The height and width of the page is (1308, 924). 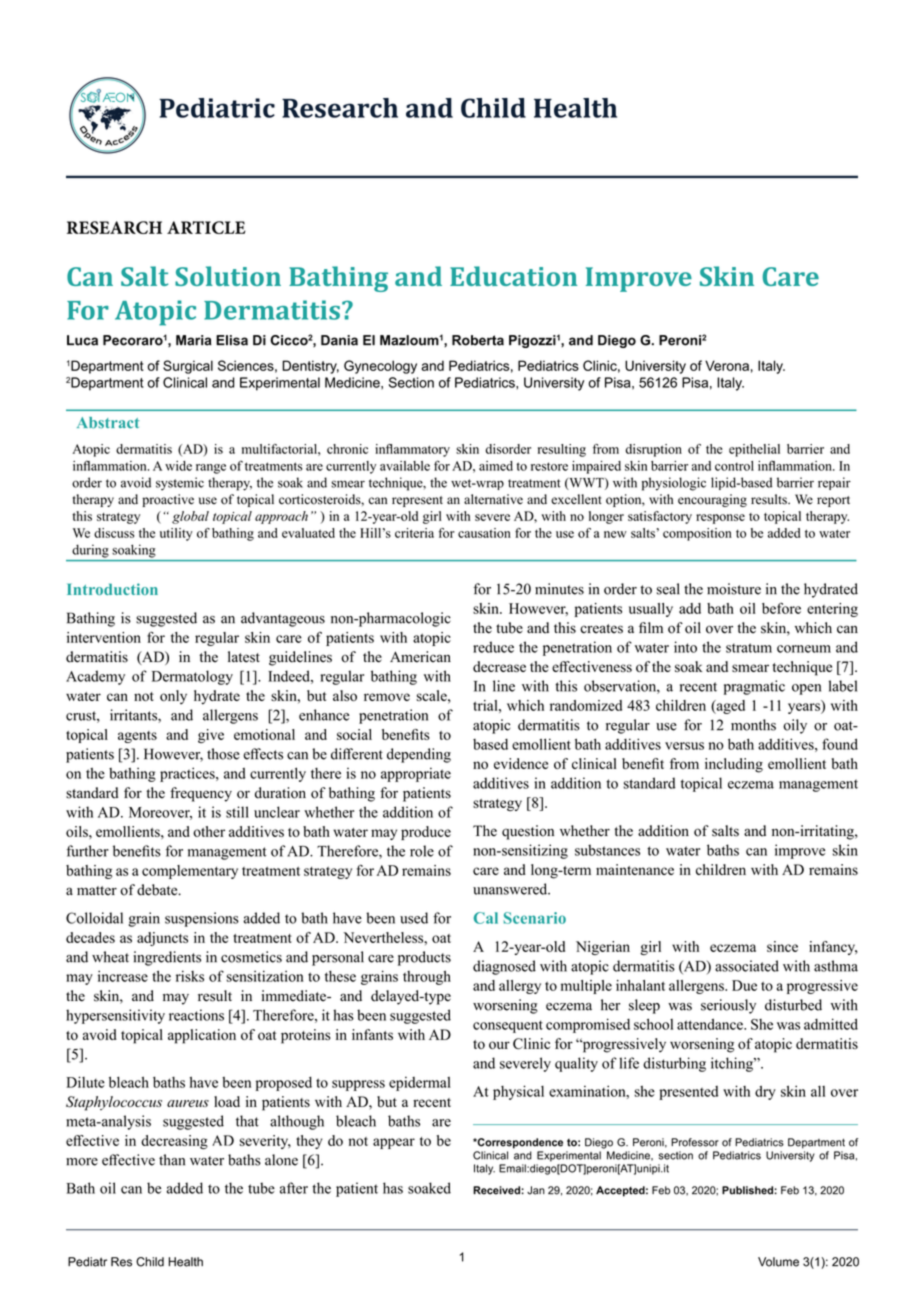 What do you see at coordinates (137, 737) in the page?
I see `agents` at bounding box center [137, 737].
